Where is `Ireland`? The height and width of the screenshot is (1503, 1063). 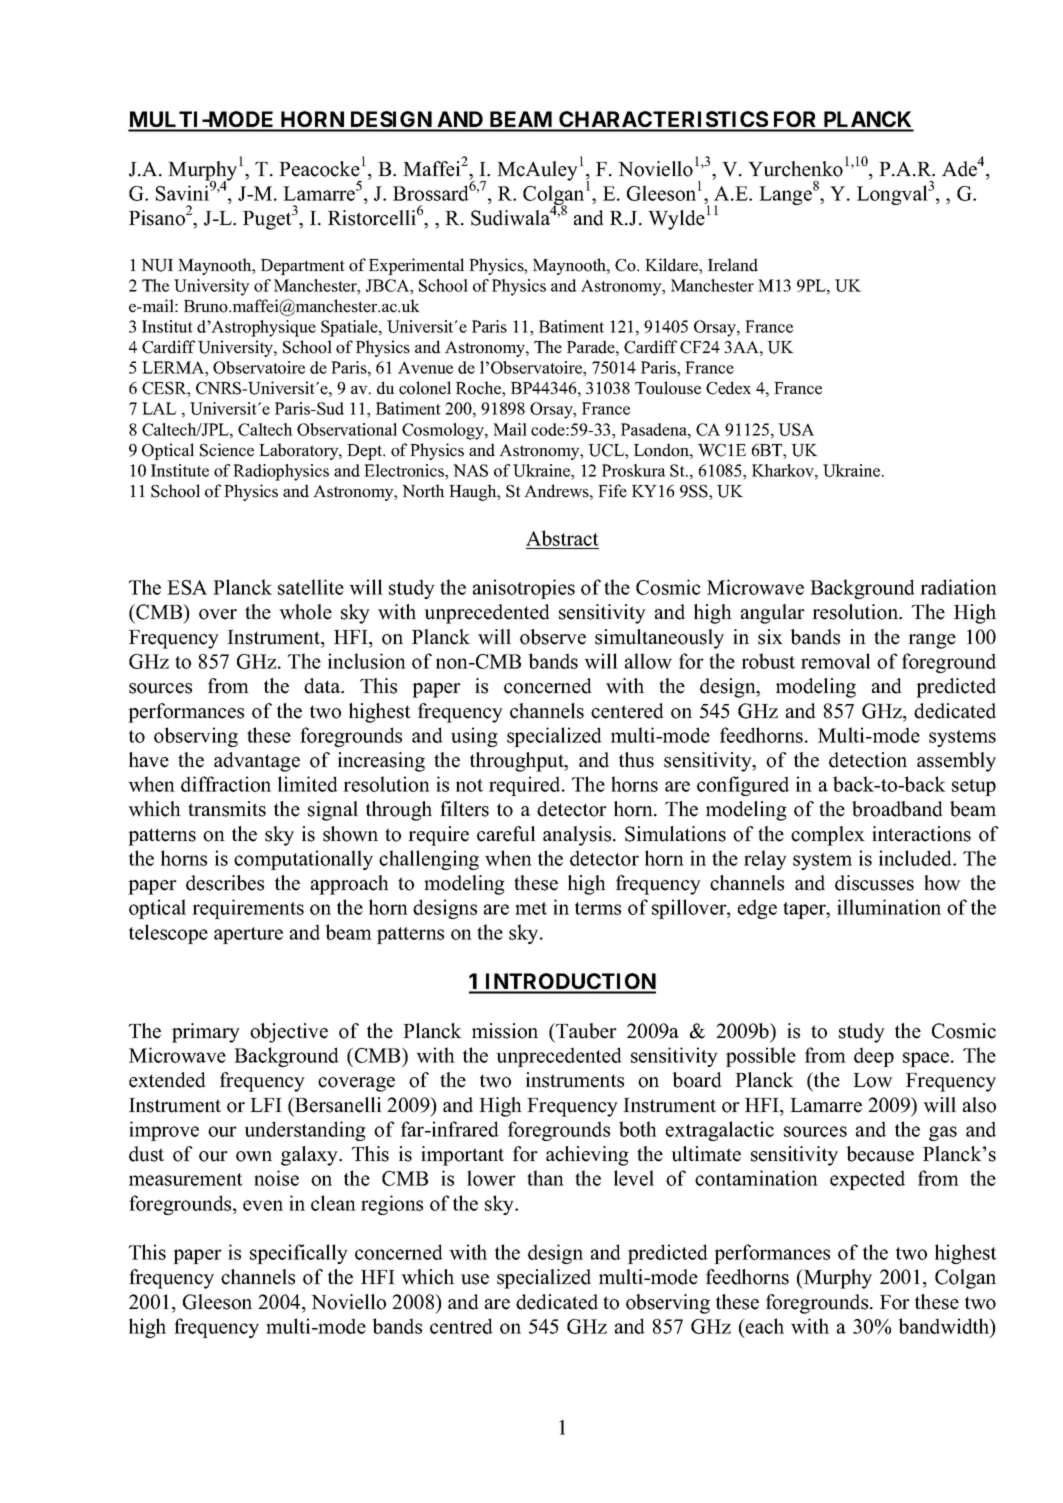
Ireland is located at coordinates (733, 265).
